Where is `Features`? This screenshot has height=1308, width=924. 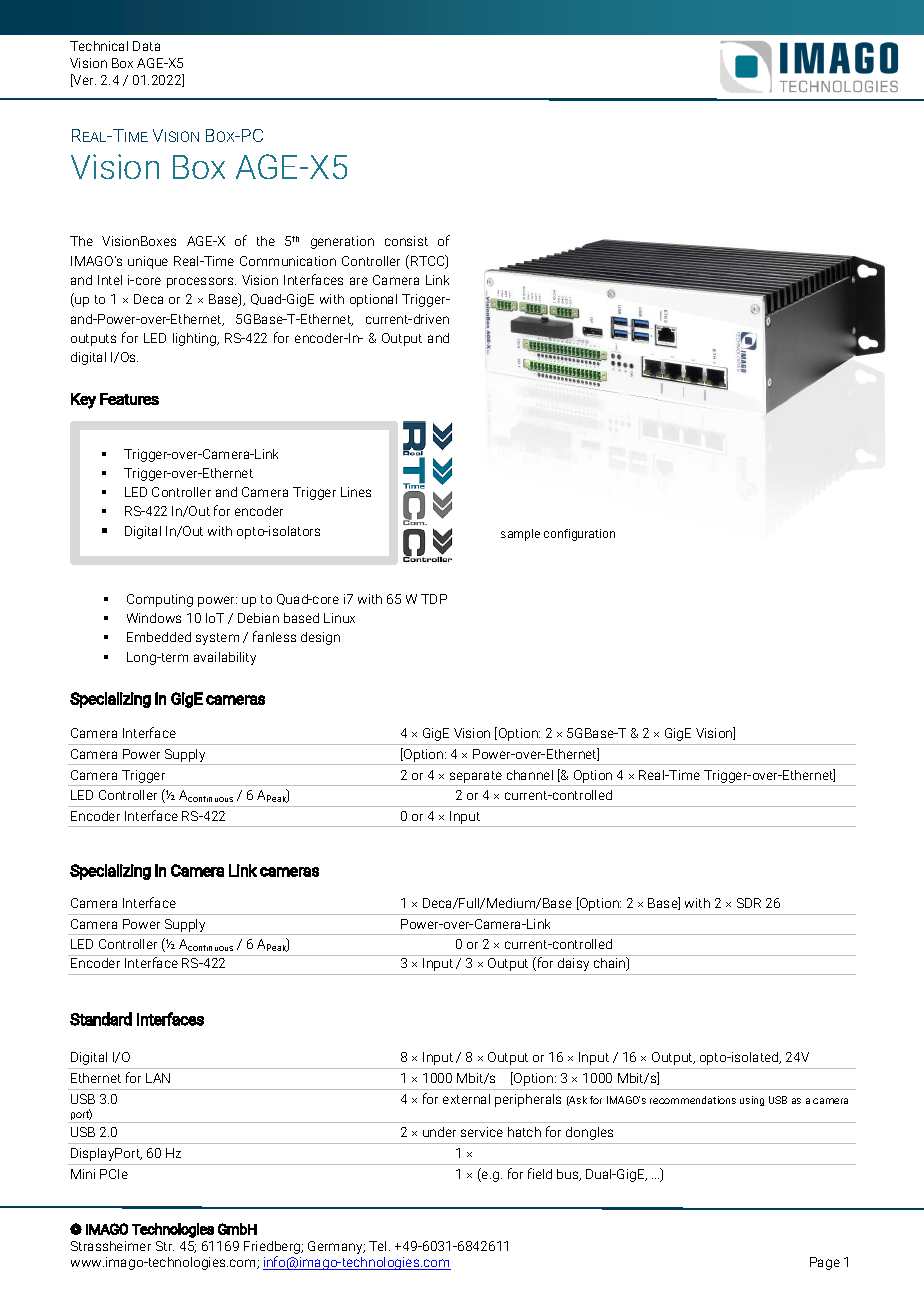
Features is located at coordinates (129, 399).
